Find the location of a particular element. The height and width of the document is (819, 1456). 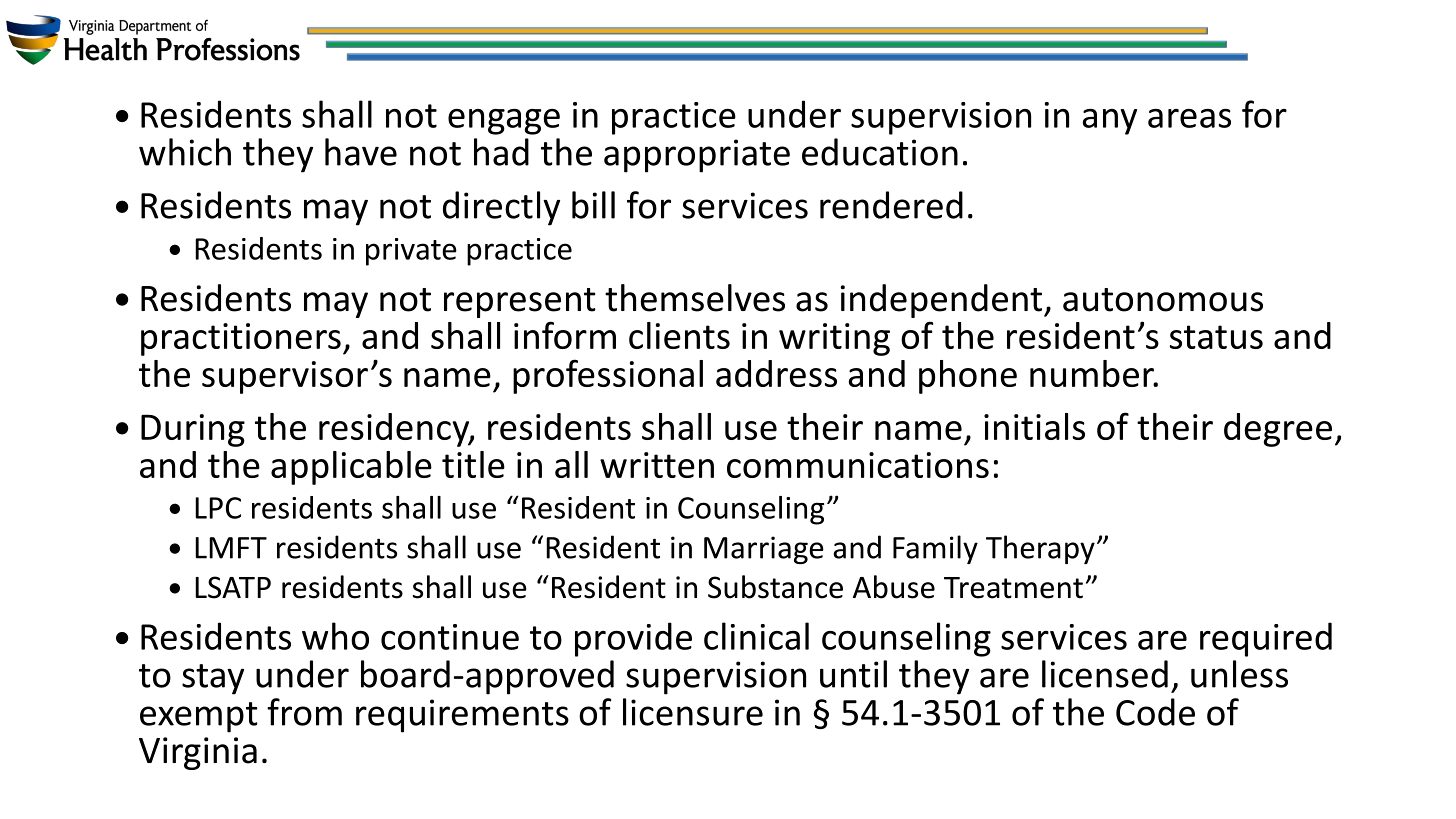

written is located at coordinates (657, 465).
